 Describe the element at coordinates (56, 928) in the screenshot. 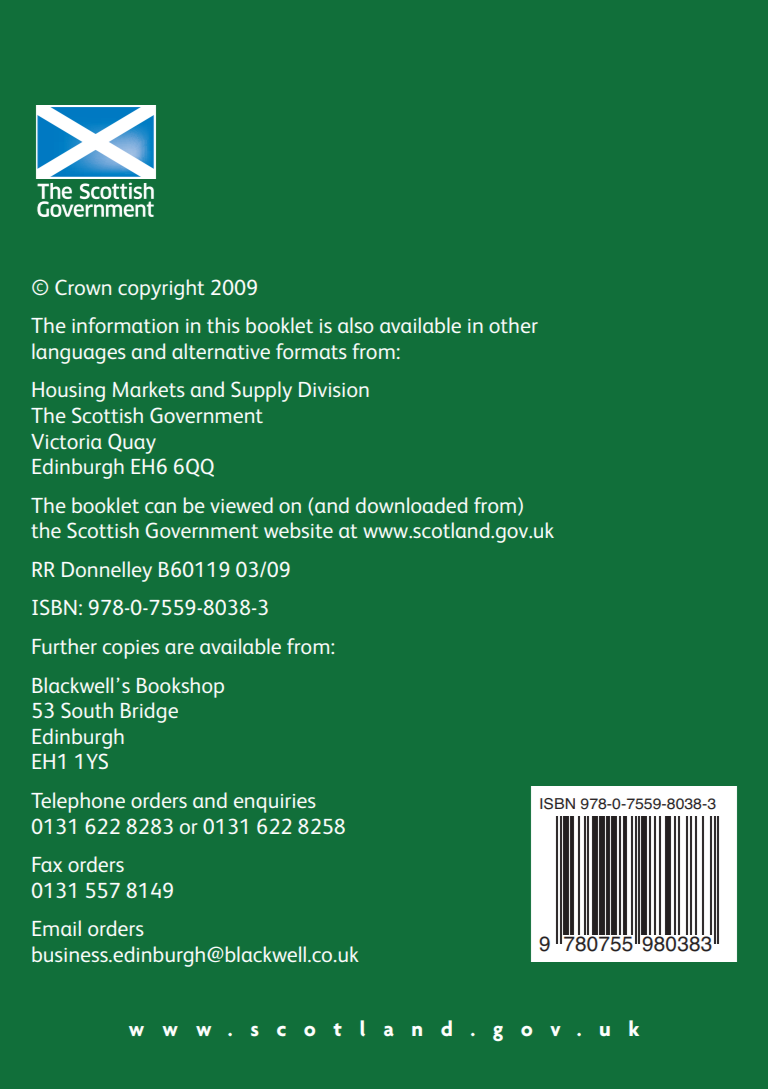

I see `Email` at that location.
